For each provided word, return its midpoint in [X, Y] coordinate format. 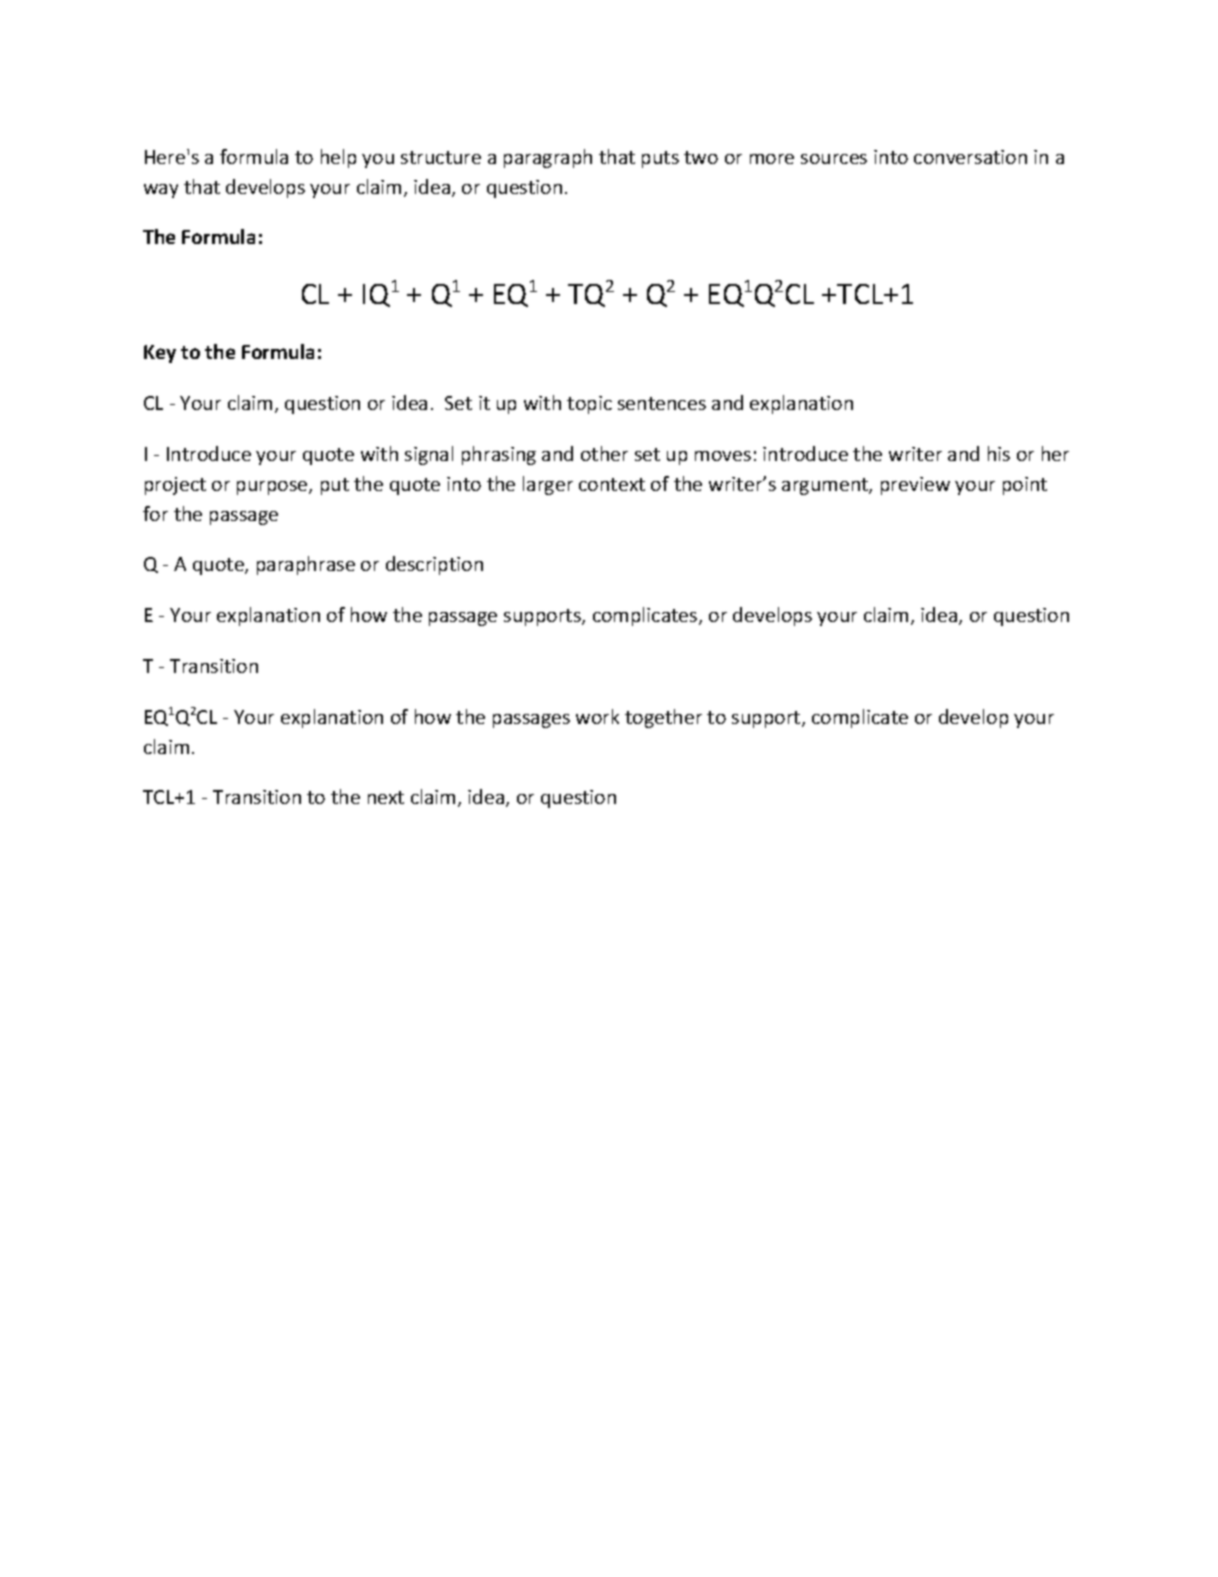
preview [915, 486]
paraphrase [306, 565]
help [338, 158]
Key [160, 354]
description [434, 565]
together [663, 718]
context [612, 484]
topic [589, 405]
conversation [970, 157]
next [386, 797]
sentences [662, 403]
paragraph [548, 158]
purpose [273, 488]
